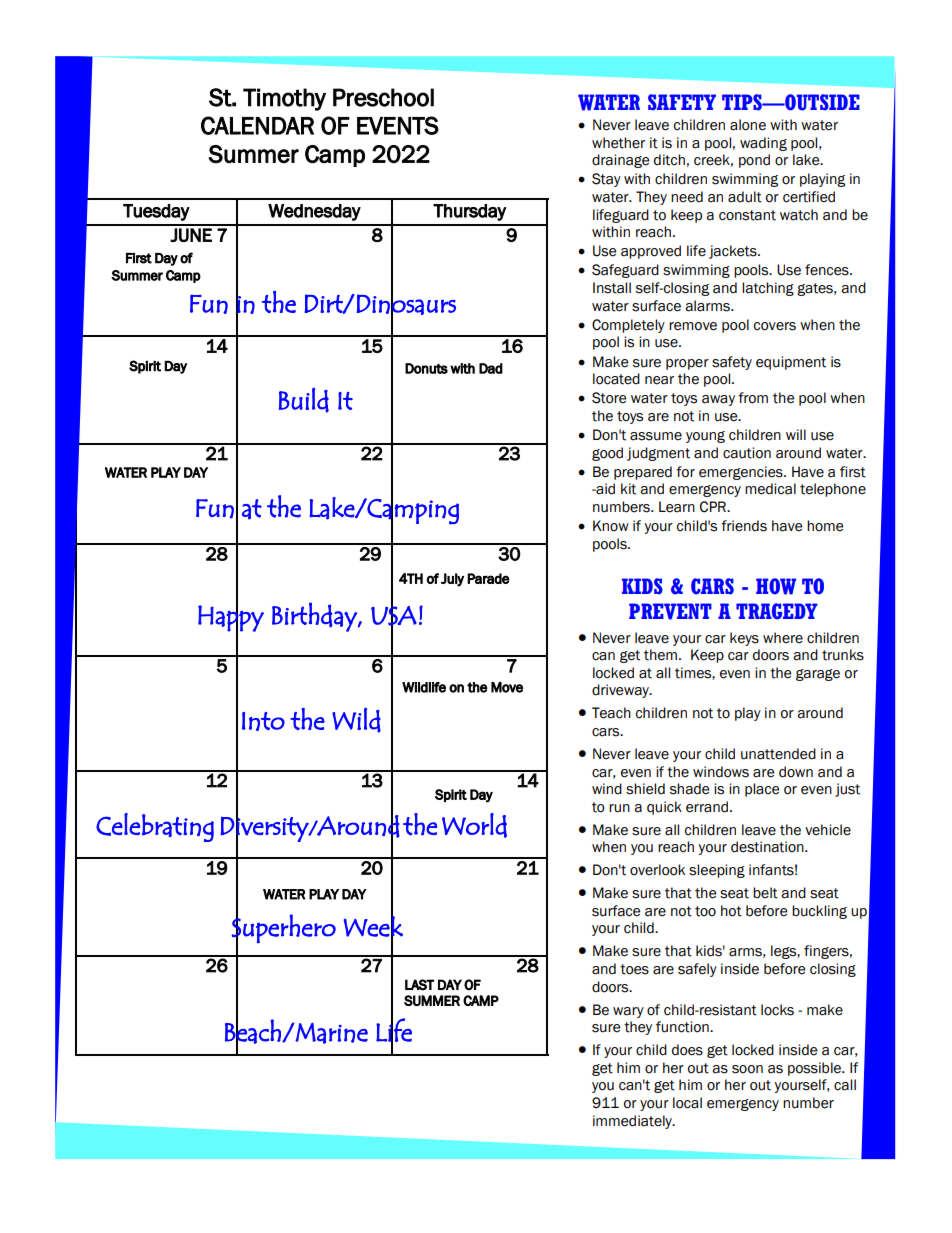 The width and height of the screenshot is (952, 1233). I want to click on Timothy, so click(284, 99).
